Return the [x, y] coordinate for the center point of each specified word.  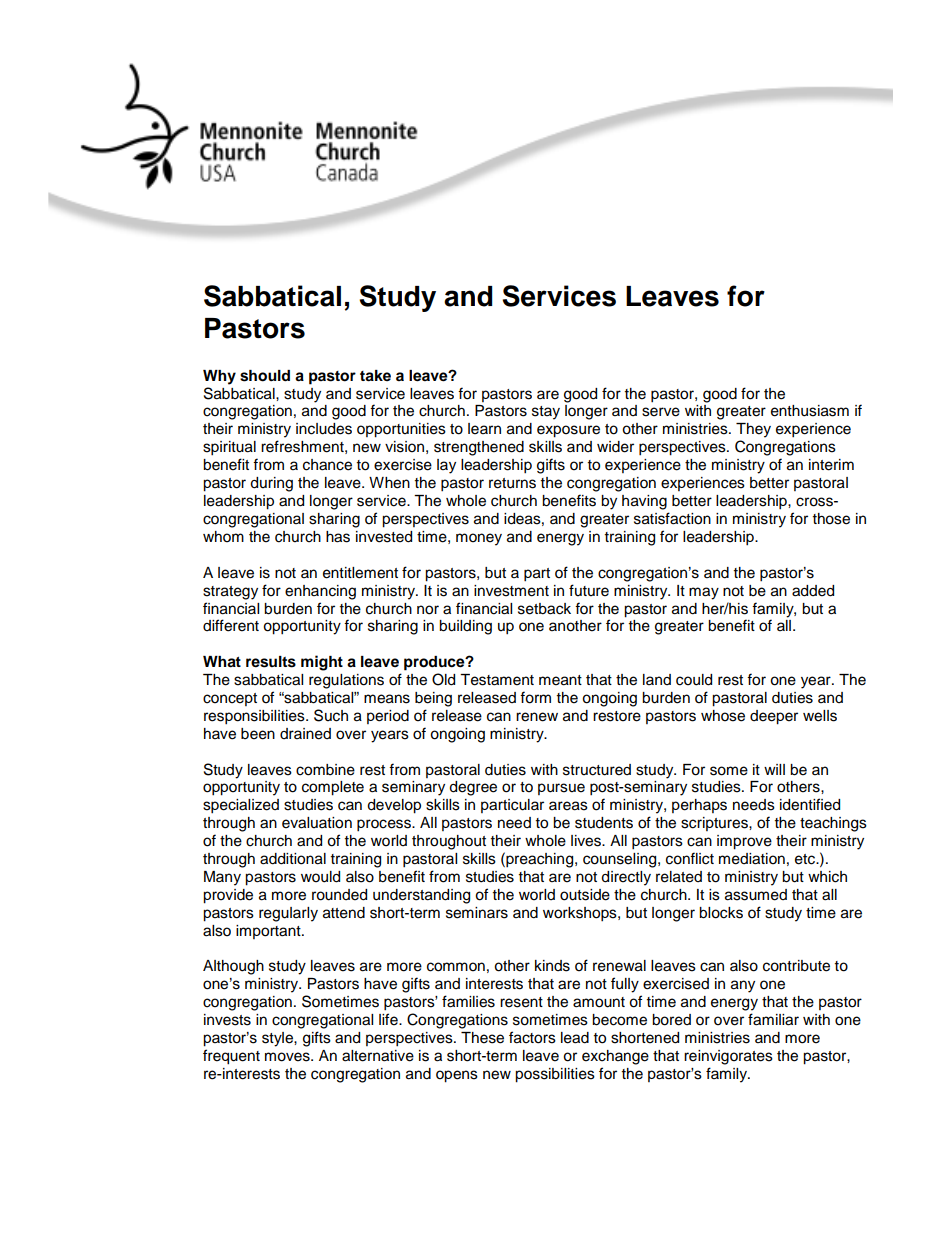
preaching [540, 860]
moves [288, 1057]
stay [546, 413]
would [320, 877]
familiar [773, 1019]
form [535, 697]
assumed [756, 895]
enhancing [320, 592]
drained [305, 734]
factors [532, 1037]
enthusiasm [810, 411]
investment [511, 591]
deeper [774, 717]
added [813, 591]
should [265, 376]
